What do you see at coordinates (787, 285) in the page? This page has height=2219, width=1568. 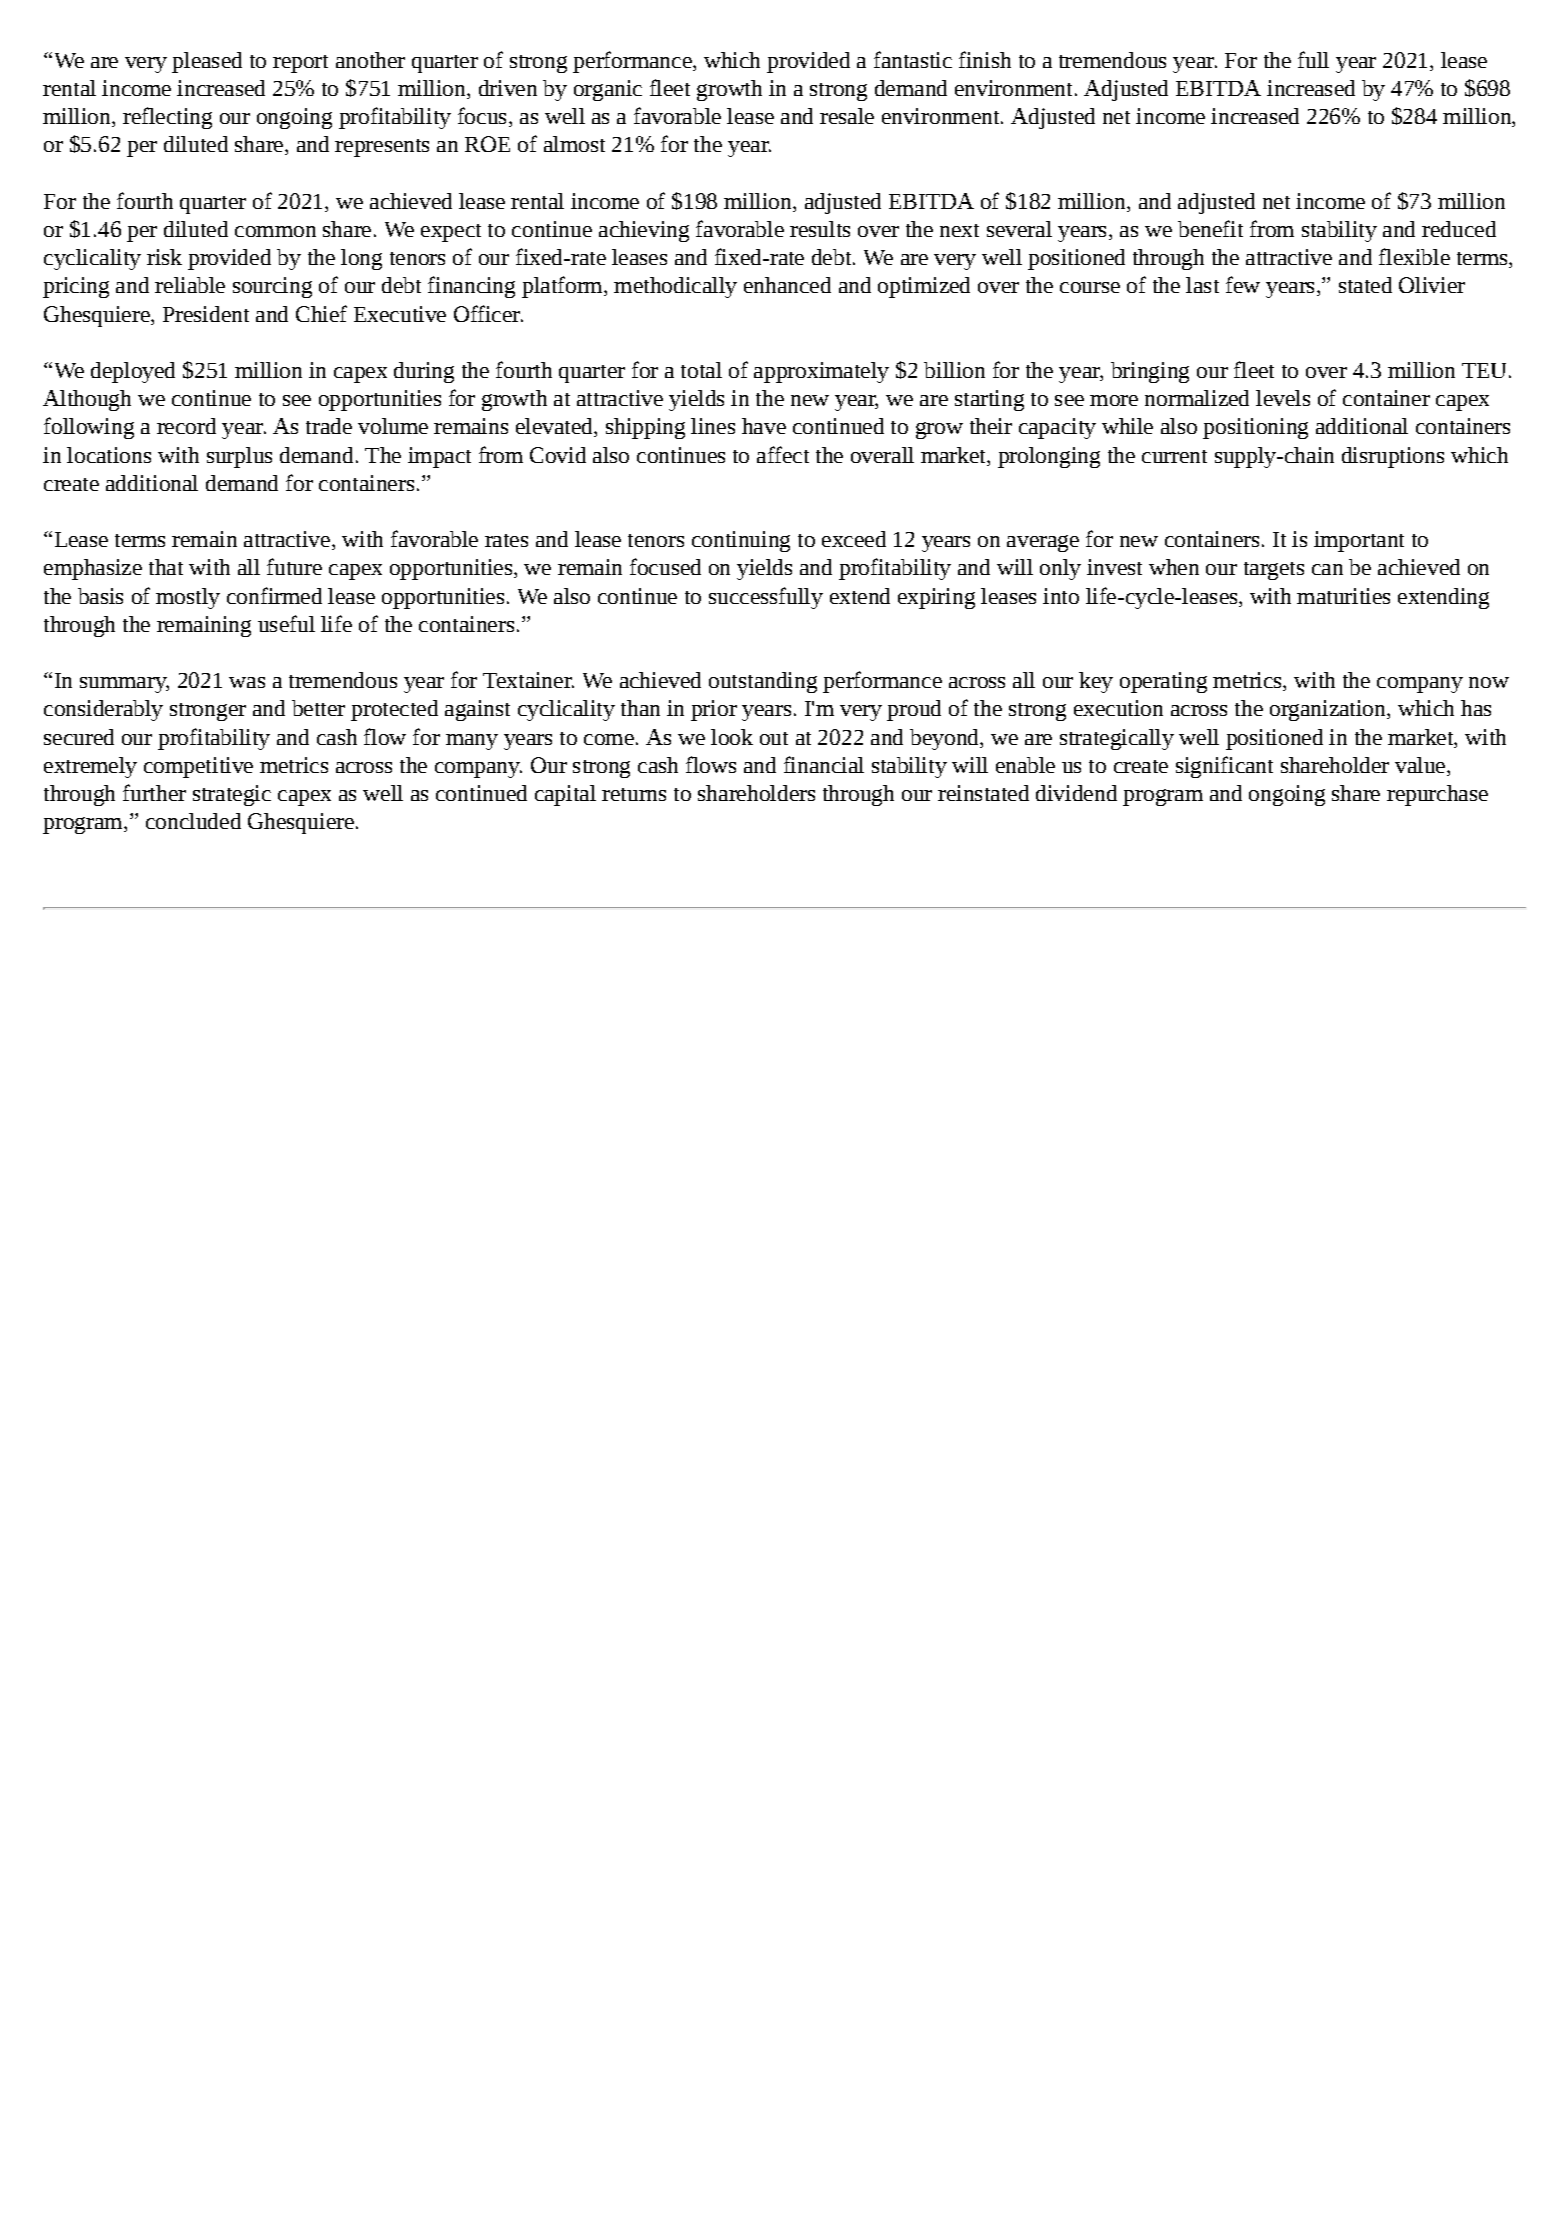 I see `enhanced` at bounding box center [787, 285].
